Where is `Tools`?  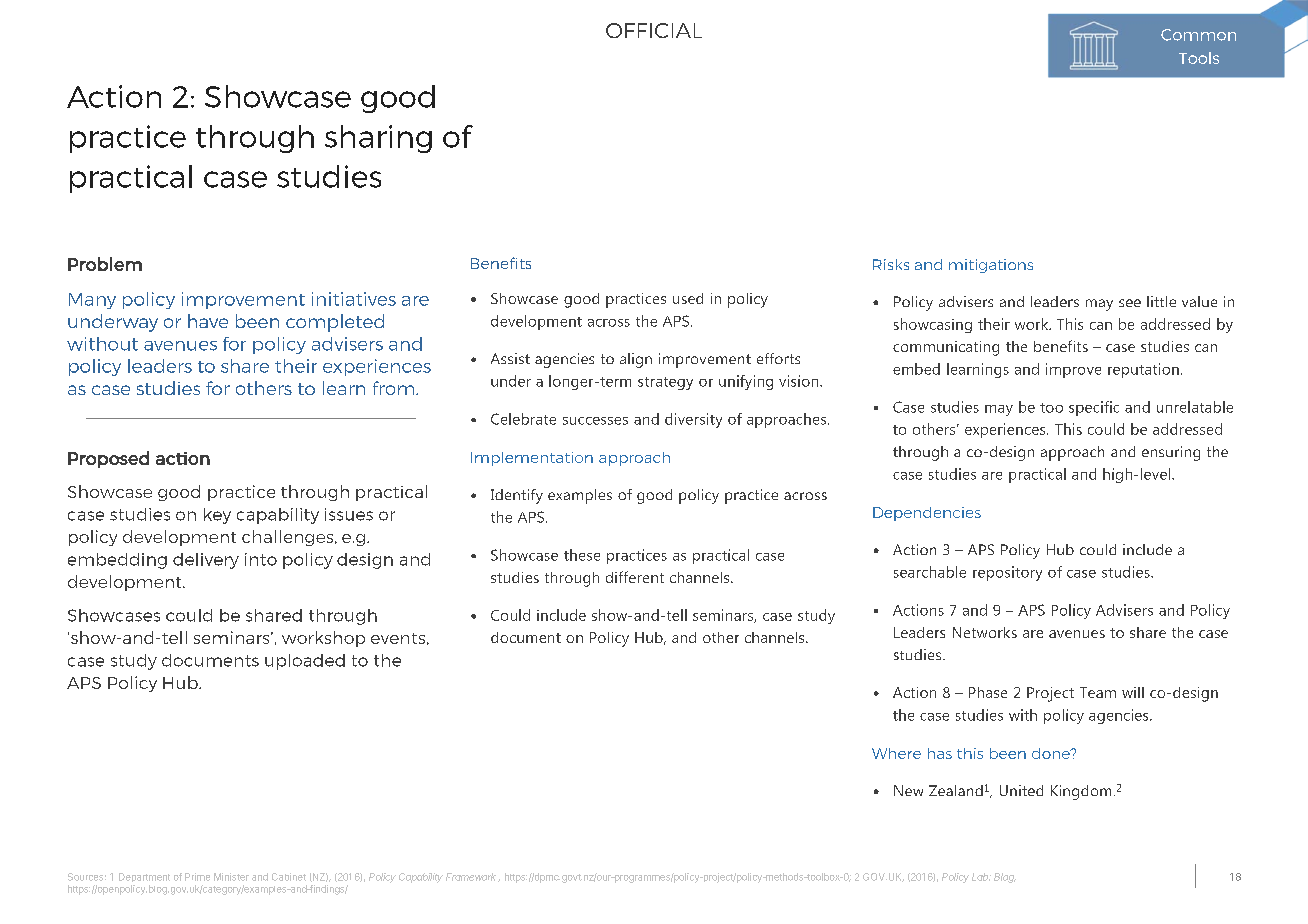 Tools is located at coordinates (1199, 58).
